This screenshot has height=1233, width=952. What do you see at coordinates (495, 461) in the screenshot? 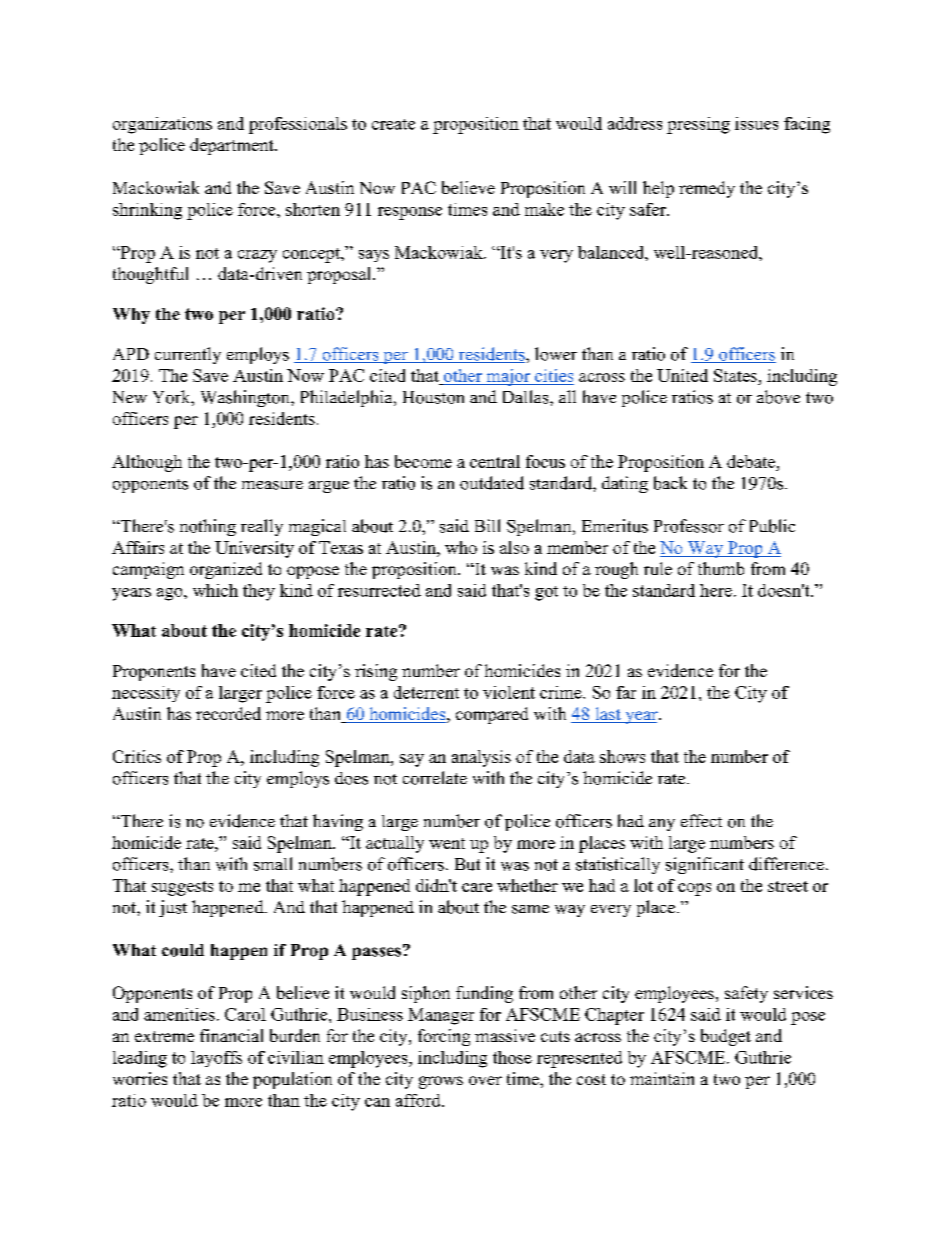
I see `central` at bounding box center [495, 461].
